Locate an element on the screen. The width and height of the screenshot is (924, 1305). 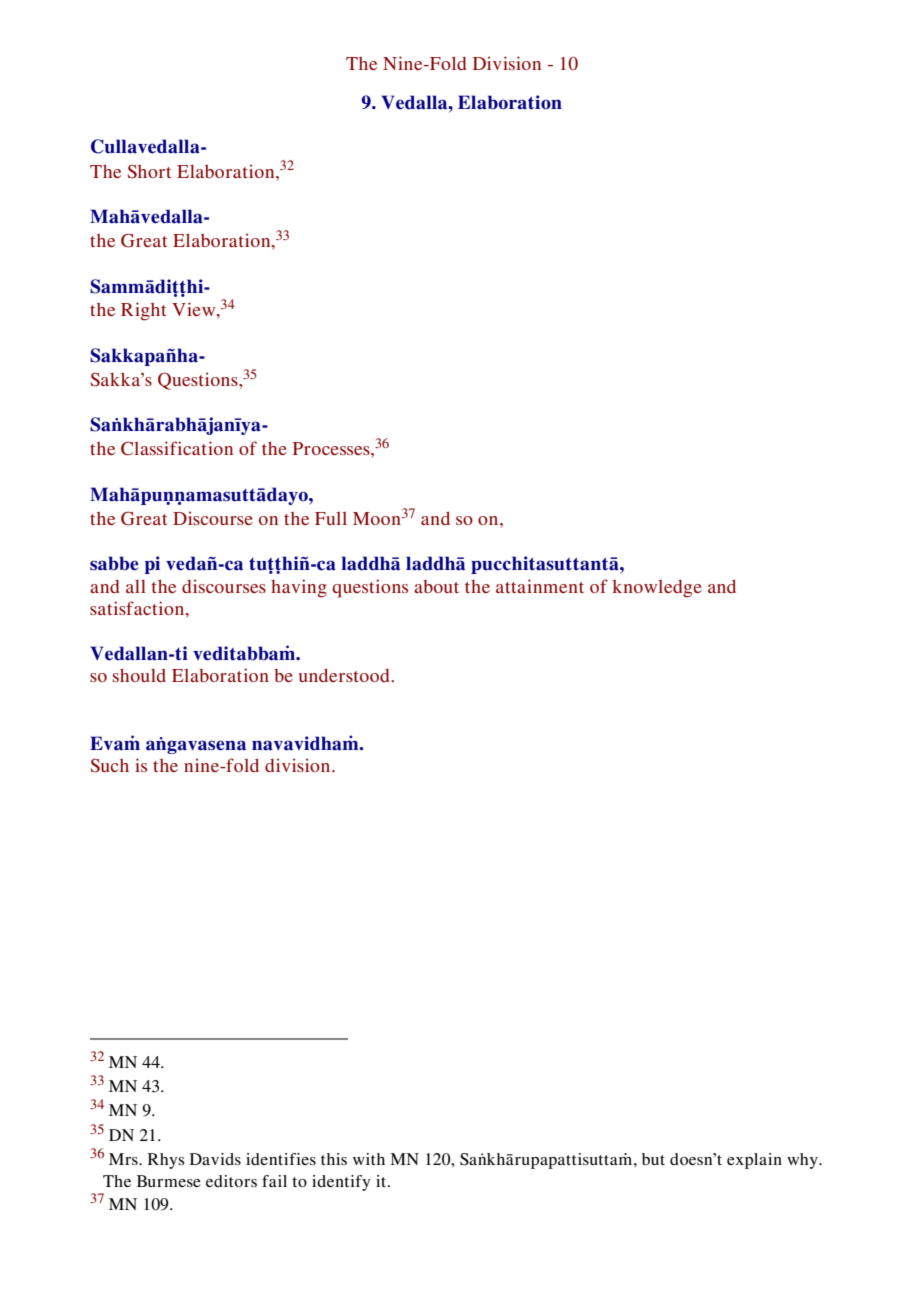
Rhys is located at coordinates (166, 1161).
